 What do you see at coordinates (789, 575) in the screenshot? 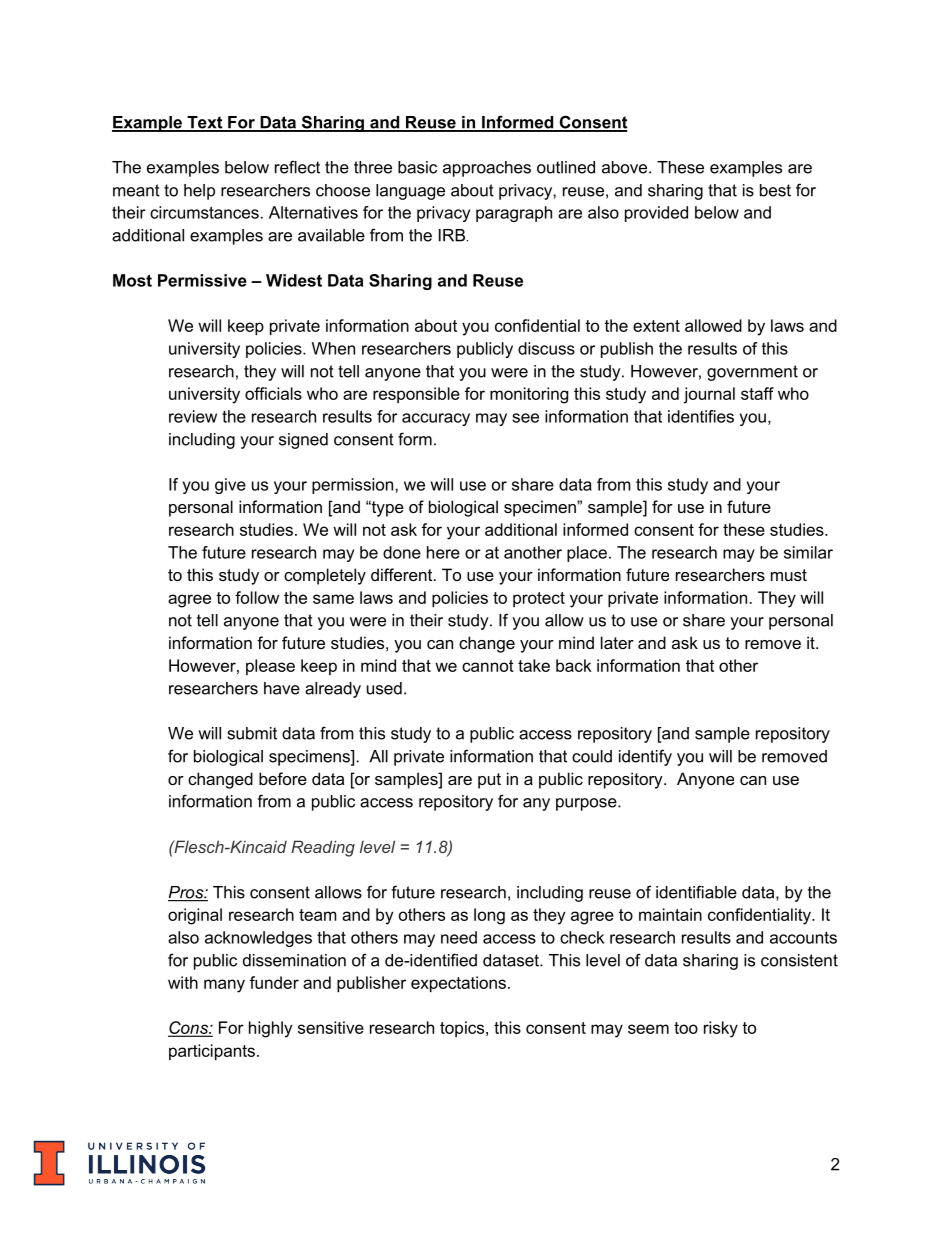
I see `must` at bounding box center [789, 575].
